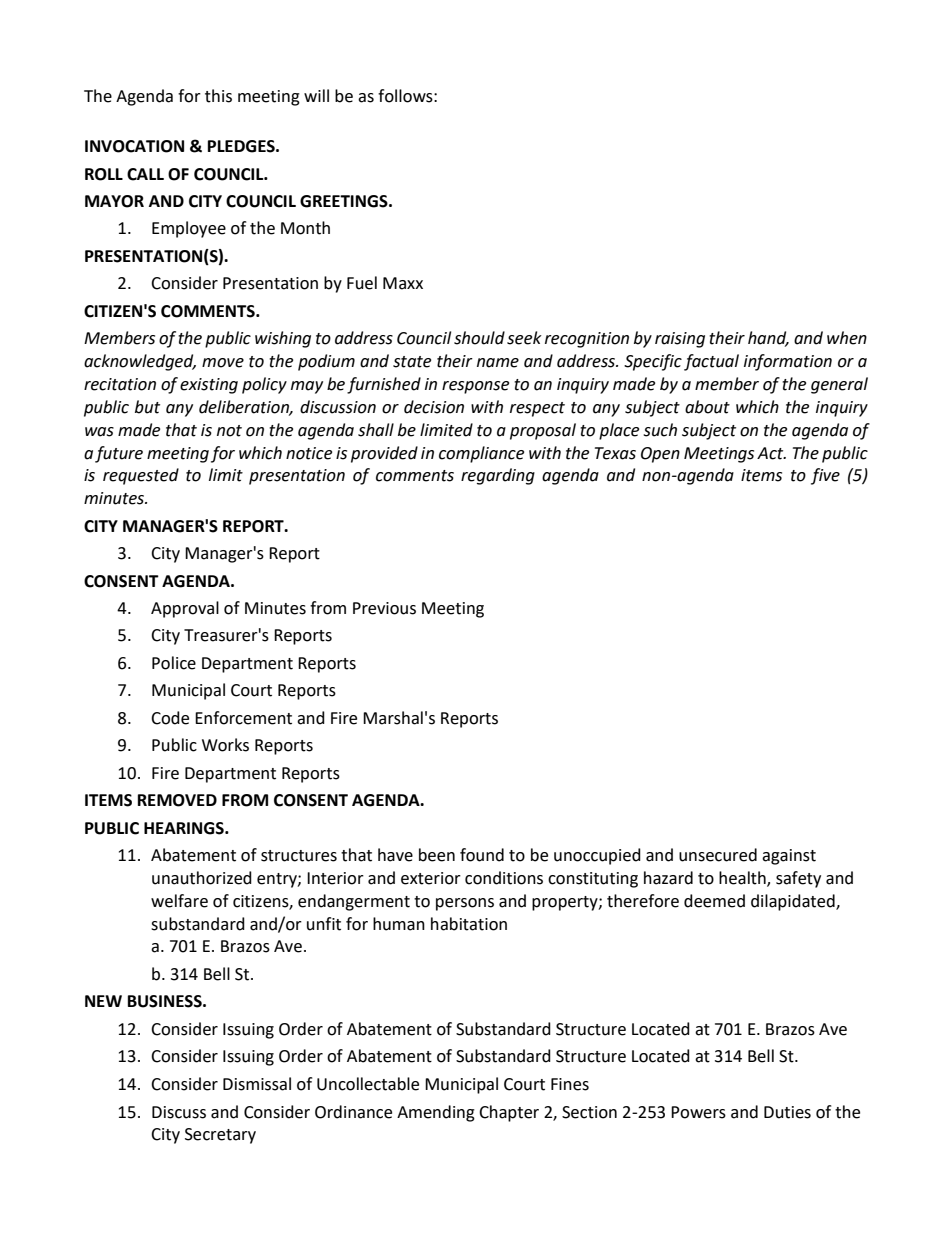 This screenshot has height=1233, width=952. What do you see at coordinates (185, 609) in the screenshot?
I see `Approval` at bounding box center [185, 609].
